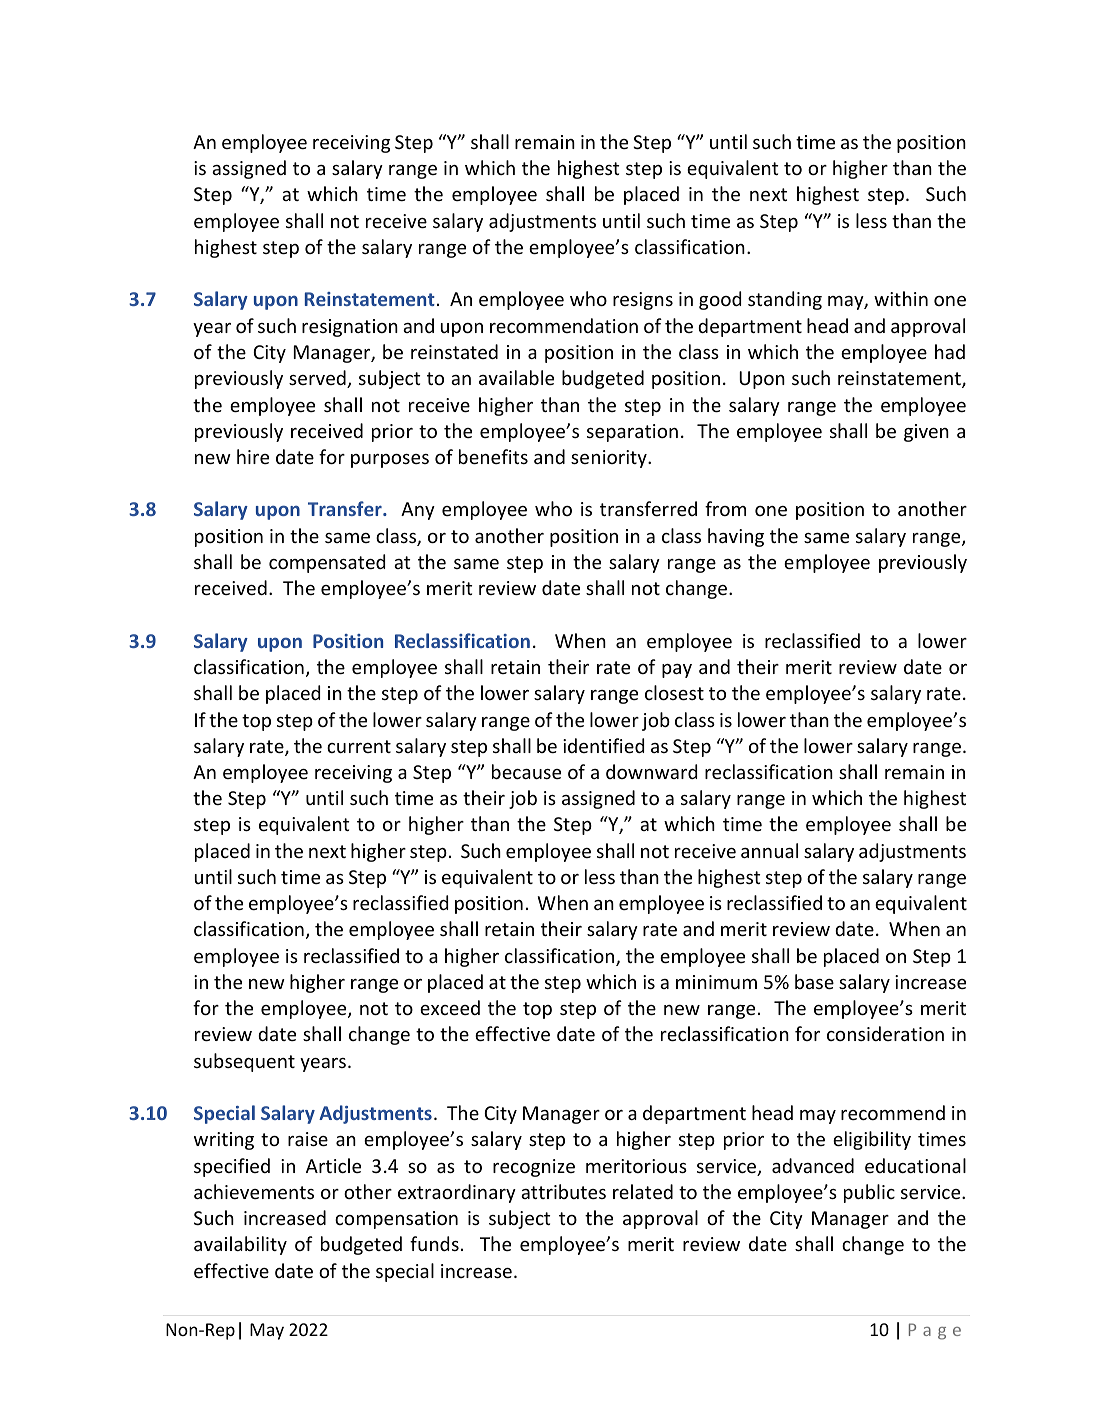 The height and width of the image is (1419, 1096). Describe the element at coordinates (350, 328) in the image. I see `resignation` at that location.
